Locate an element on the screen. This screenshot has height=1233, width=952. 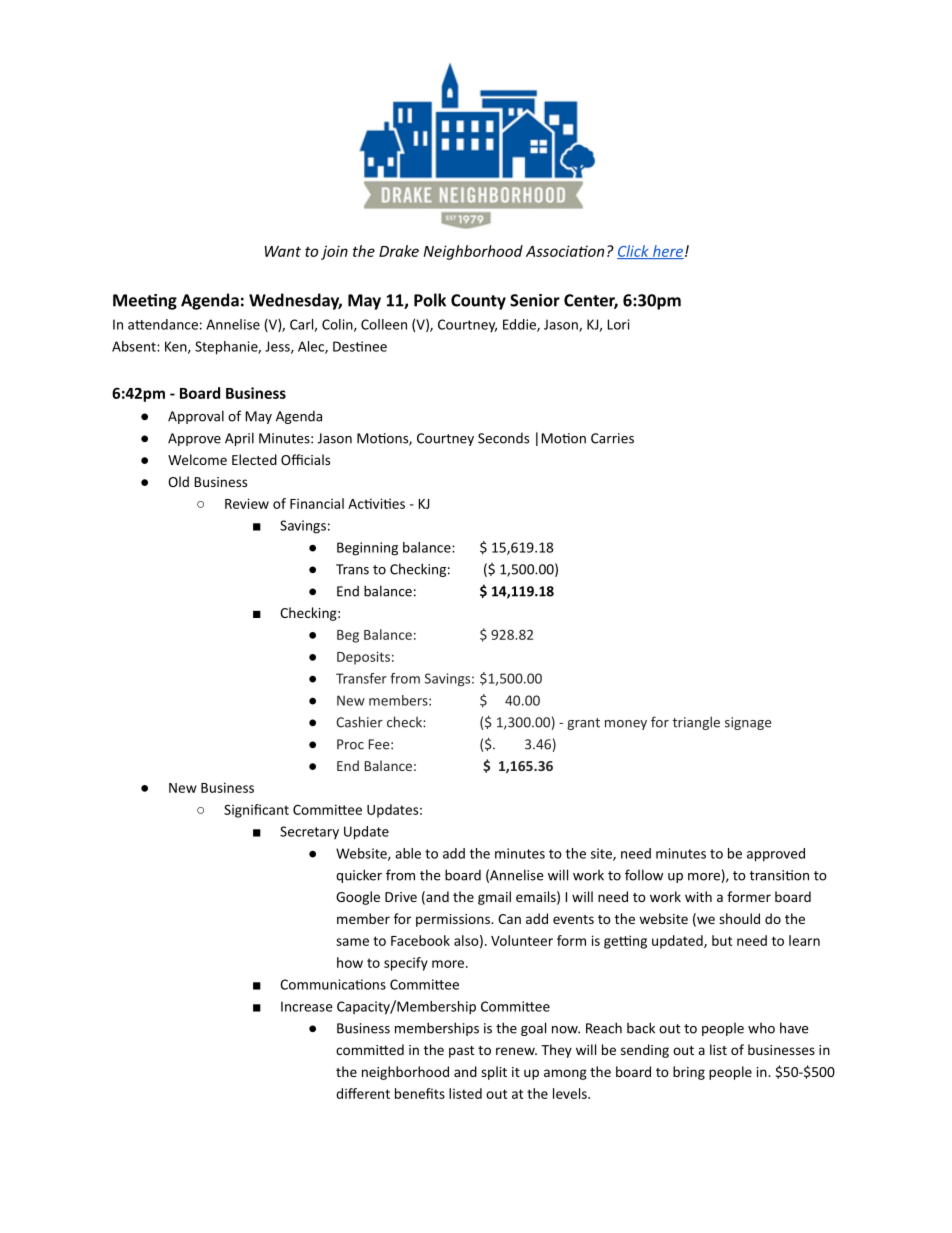
Click is located at coordinates (634, 252).
